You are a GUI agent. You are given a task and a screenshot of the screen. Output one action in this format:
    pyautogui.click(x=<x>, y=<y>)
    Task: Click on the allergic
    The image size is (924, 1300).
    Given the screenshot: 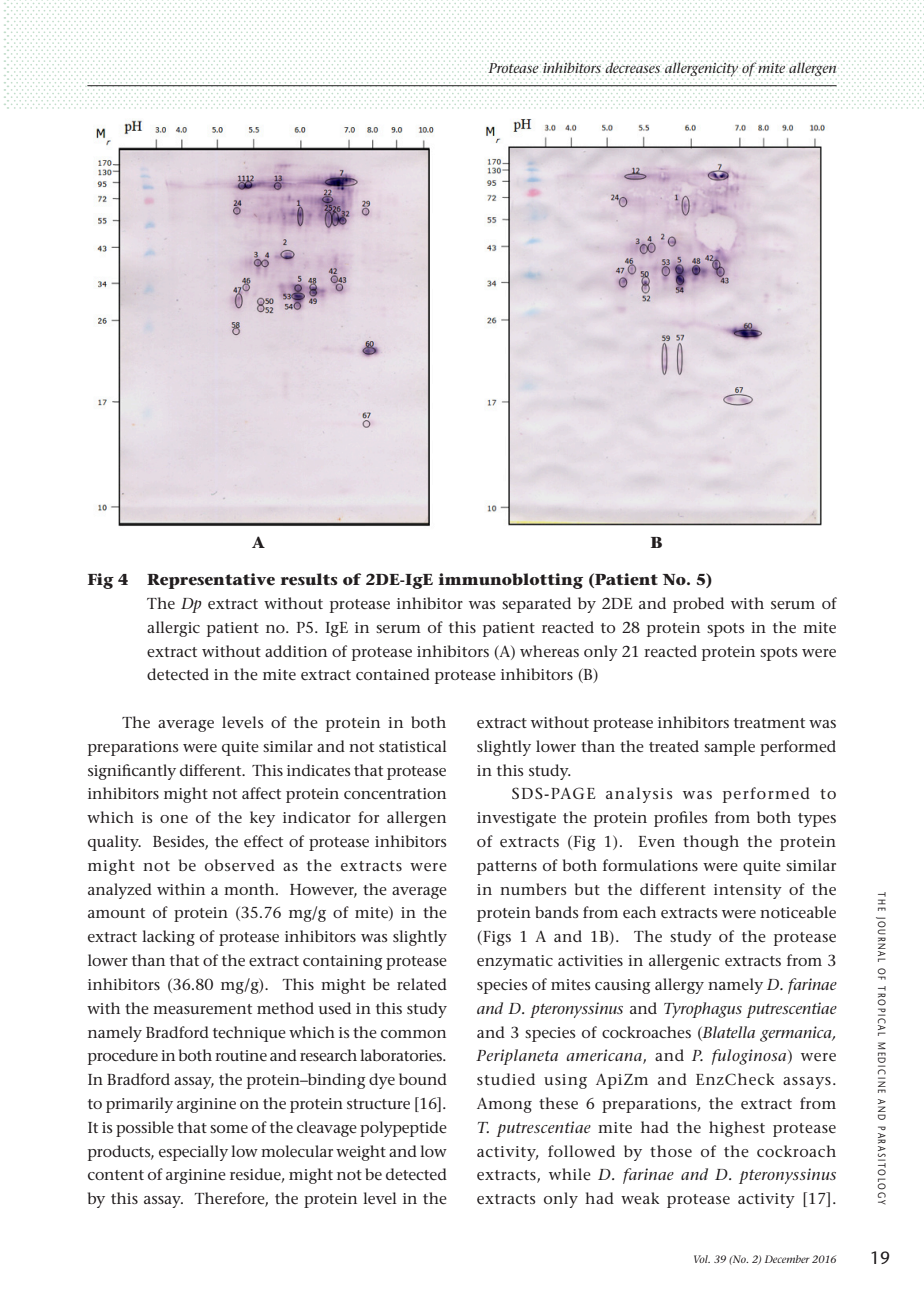 What is the action you would take?
    pyautogui.click(x=173, y=629)
